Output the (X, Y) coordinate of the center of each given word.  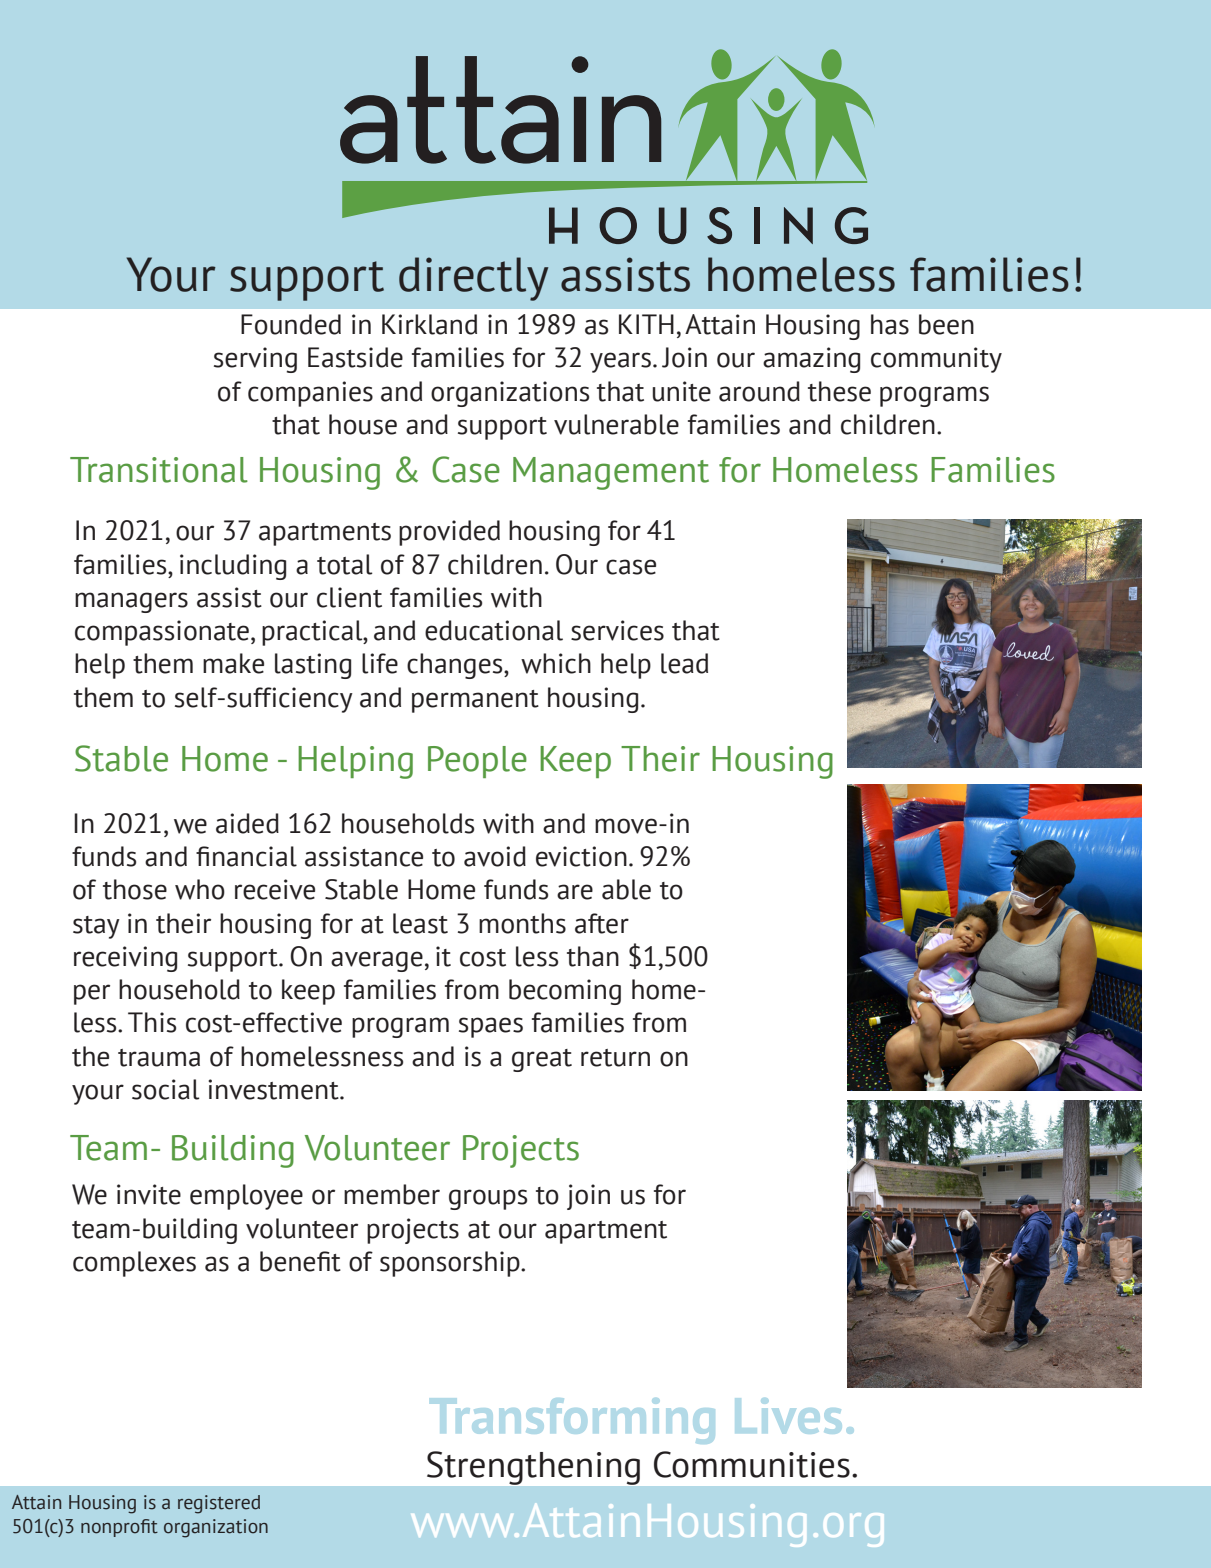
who (200, 889)
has (890, 324)
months (522, 923)
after (602, 923)
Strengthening (533, 1468)
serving (255, 360)
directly (473, 279)
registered (219, 1504)
